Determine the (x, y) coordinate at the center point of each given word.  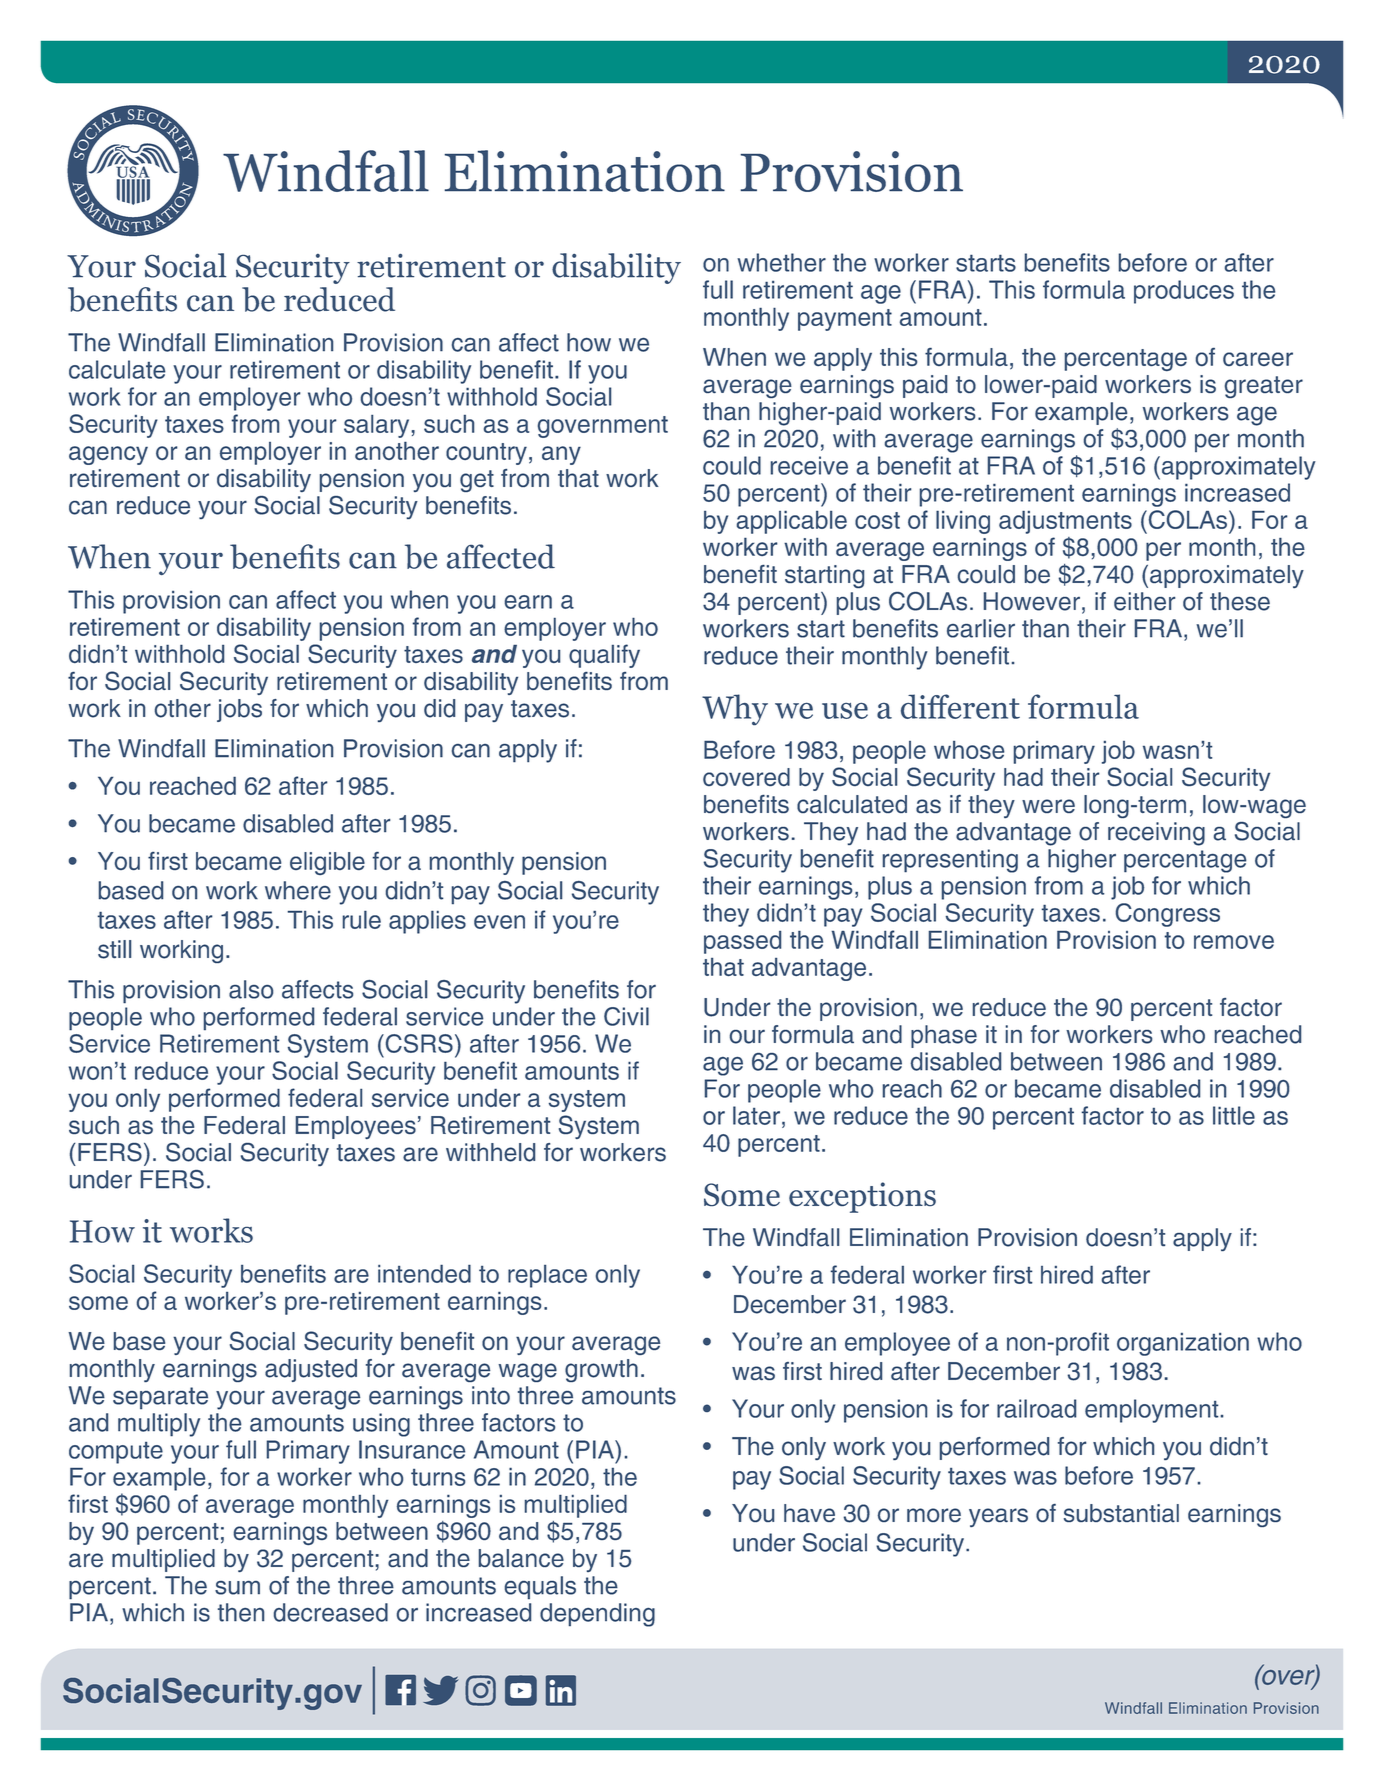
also (251, 989)
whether (781, 262)
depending (597, 1615)
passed (742, 942)
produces (1184, 292)
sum (237, 1588)
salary (376, 426)
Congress (1166, 913)
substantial (1121, 1513)
